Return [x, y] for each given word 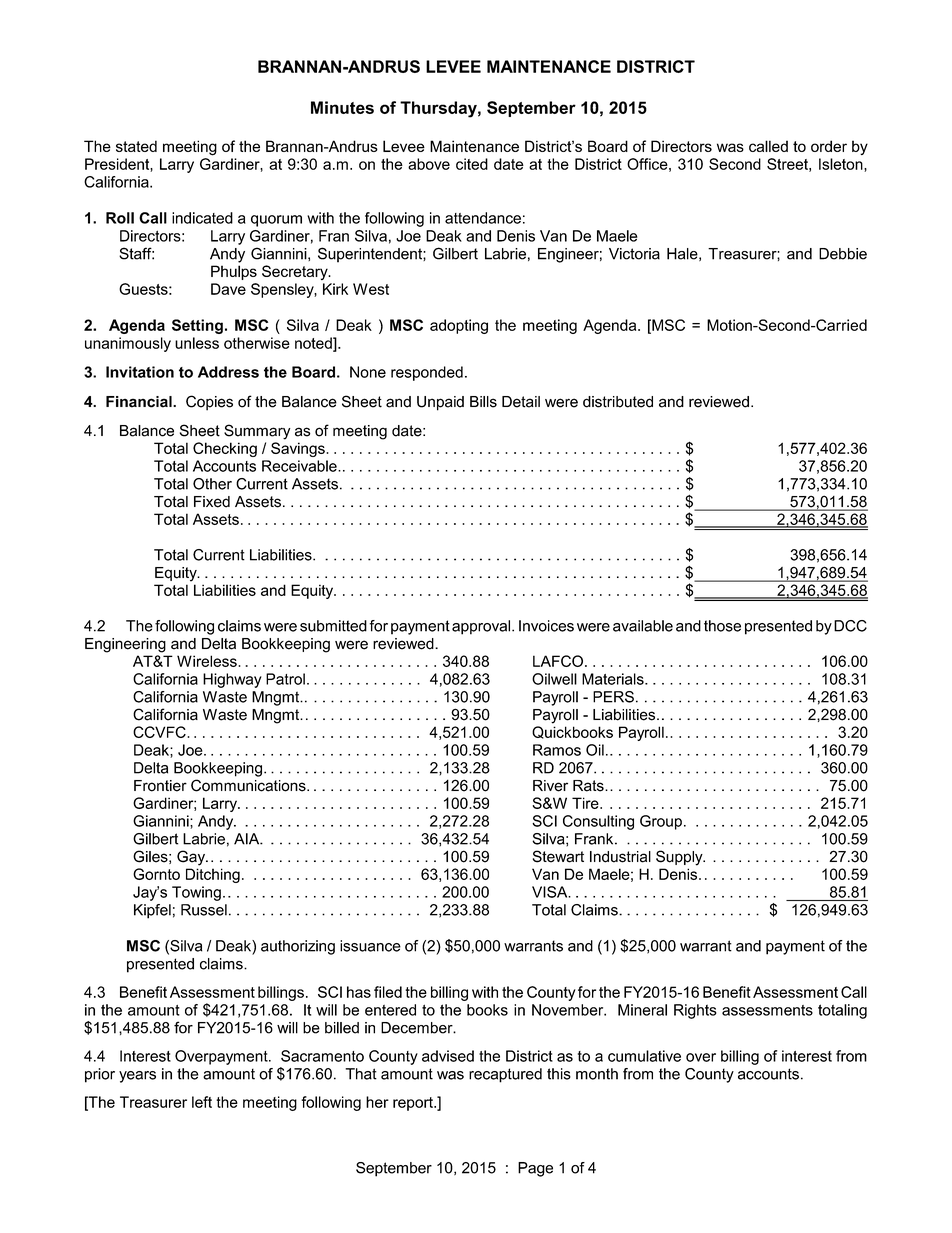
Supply [680, 858]
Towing [196, 893]
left [202, 1102]
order [829, 146]
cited [472, 164]
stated [136, 146]
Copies [209, 403]
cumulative [644, 1056]
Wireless [208, 661]
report [414, 1104]
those [722, 626]
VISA [551, 892]
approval [482, 627]
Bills [483, 402]
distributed [618, 402]
